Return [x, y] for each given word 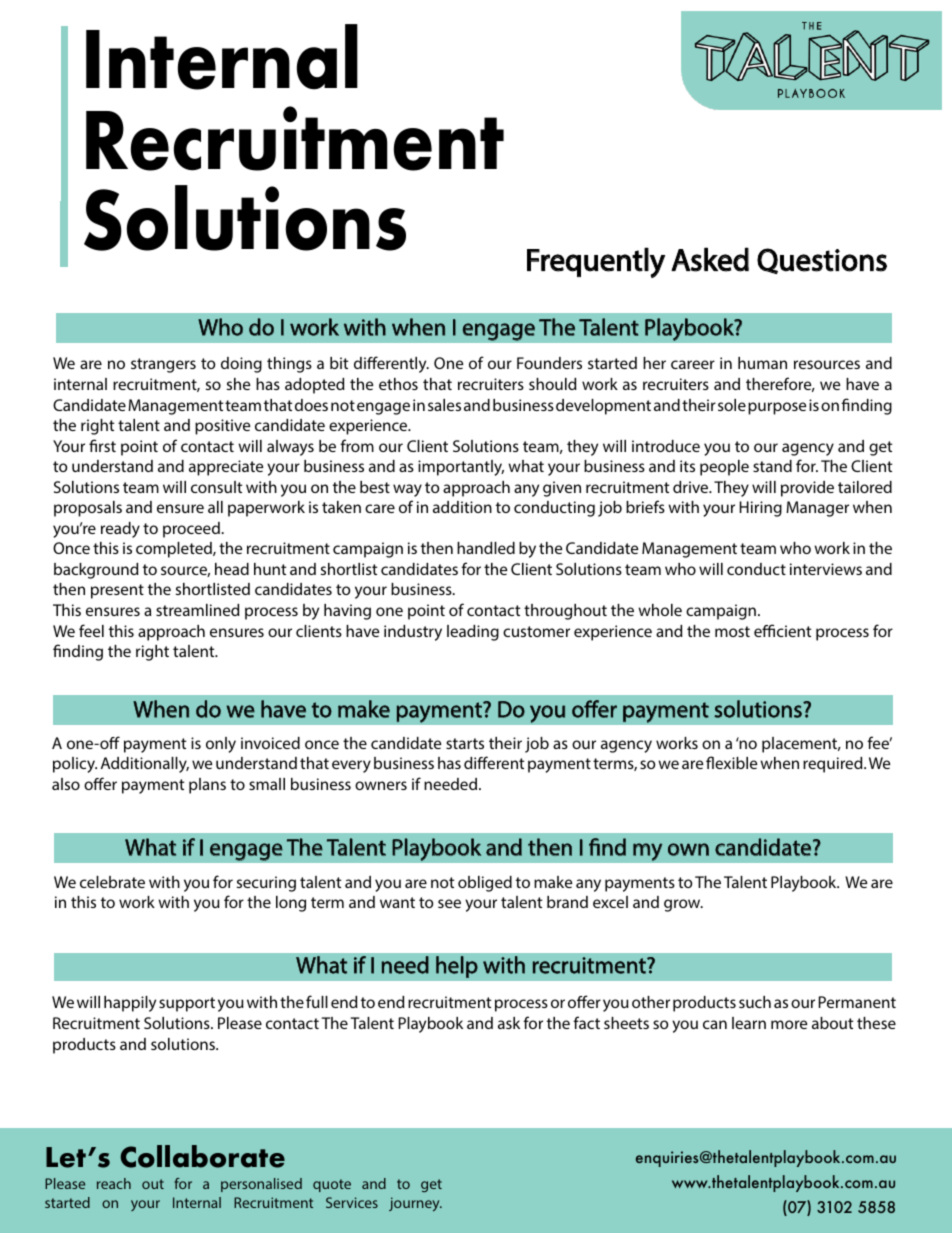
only [221, 745]
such [755, 1002]
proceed [192, 530]
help [457, 967]
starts [465, 743]
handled [486, 548]
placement [801, 745]
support [187, 1004]
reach [114, 1183]
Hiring [761, 509]
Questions [822, 261]
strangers [163, 365]
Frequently [596, 262]
